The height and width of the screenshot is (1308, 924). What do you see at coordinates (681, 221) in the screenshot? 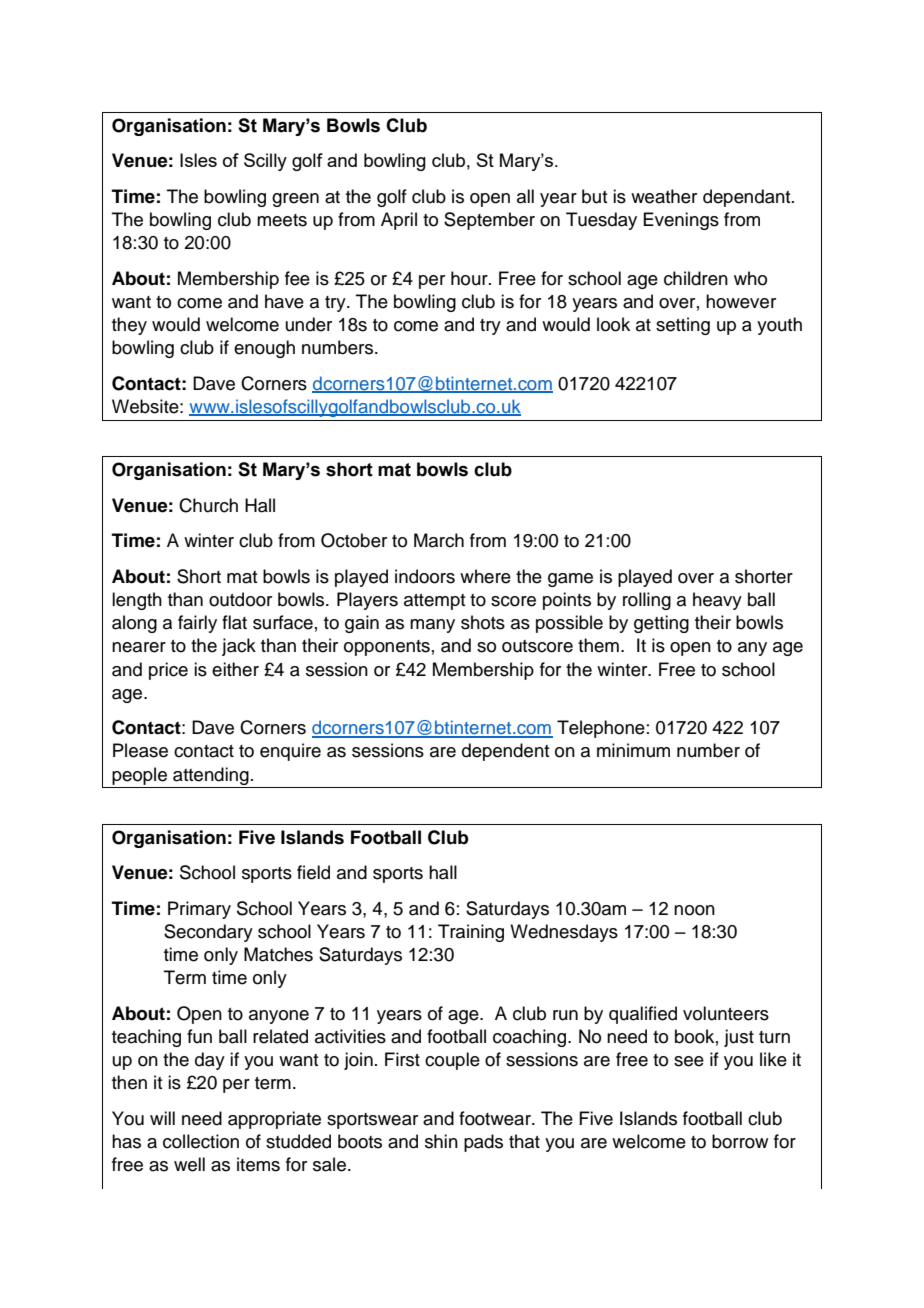
I see `Evenings` at bounding box center [681, 221].
